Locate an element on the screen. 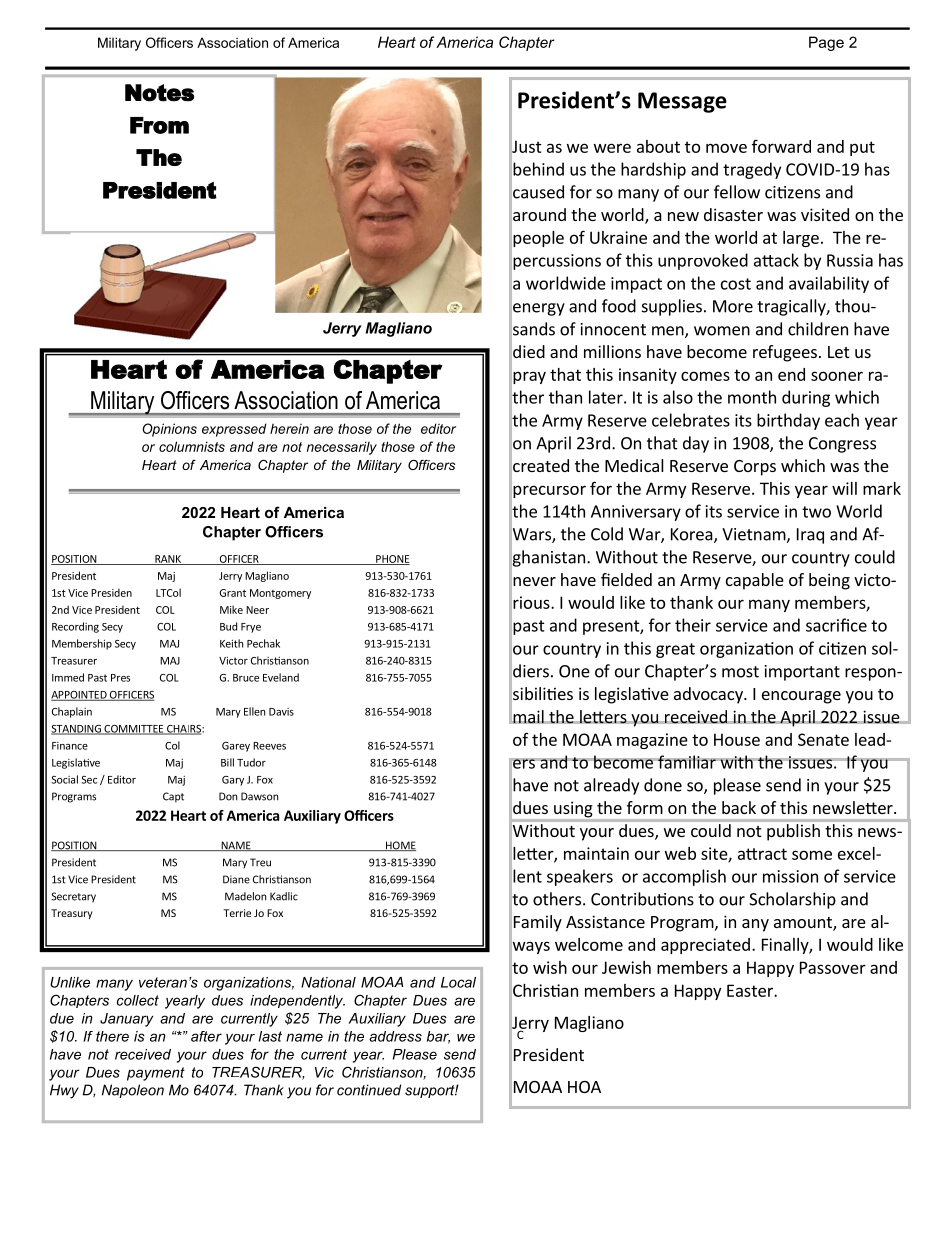 This screenshot has width=952, height=1233. children is located at coordinates (818, 329).
